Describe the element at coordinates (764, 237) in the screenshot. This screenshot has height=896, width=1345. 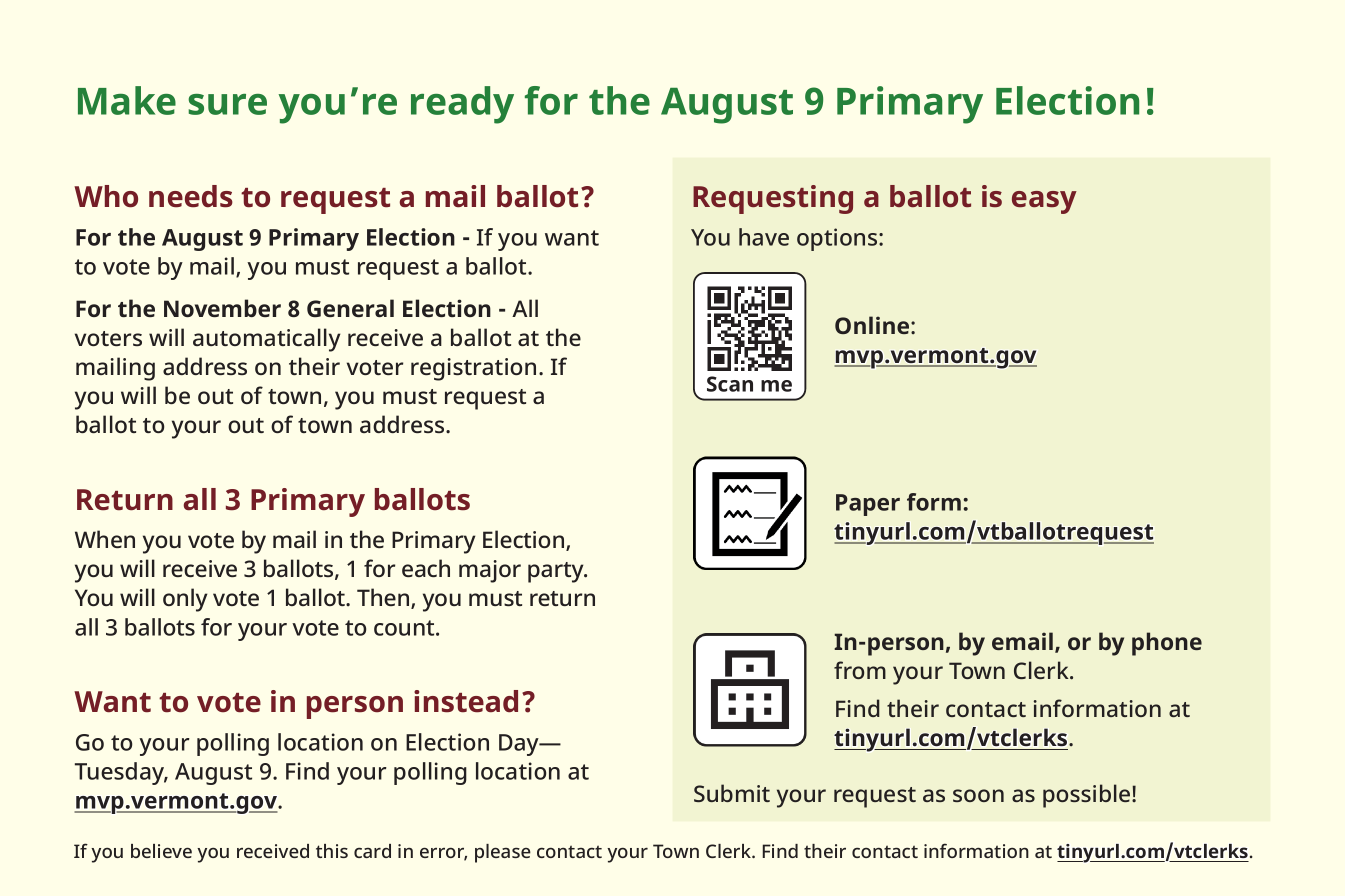
I see `have` at that location.
